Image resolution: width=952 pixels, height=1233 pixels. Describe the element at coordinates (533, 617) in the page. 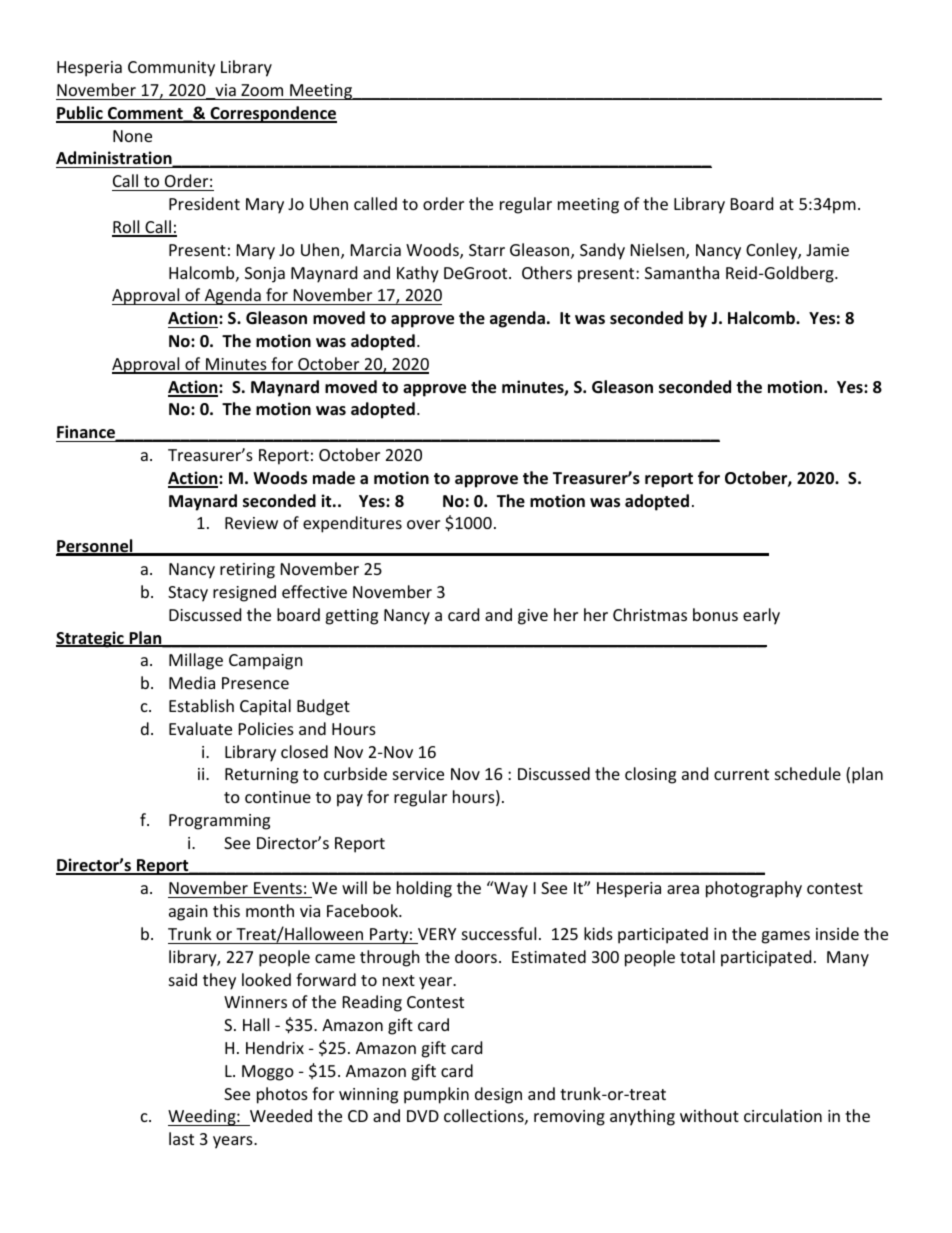

I see `give` at that location.
